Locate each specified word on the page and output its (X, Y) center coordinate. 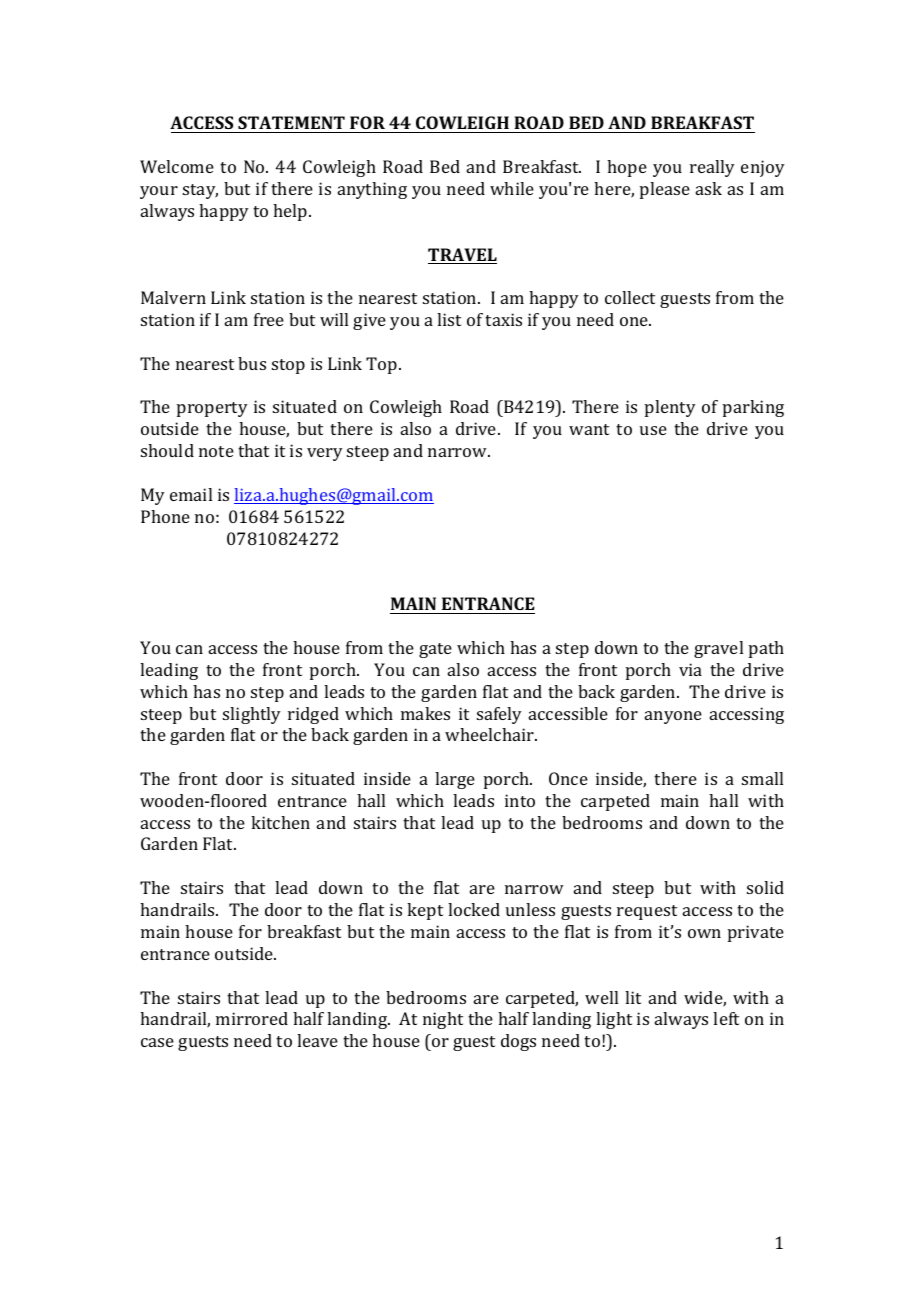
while (512, 188)
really (712, 168)
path (766, 649)
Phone (165, 516)
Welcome (177, 166)
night (443, 1020)
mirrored (252, 1018)
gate (435, 650)
